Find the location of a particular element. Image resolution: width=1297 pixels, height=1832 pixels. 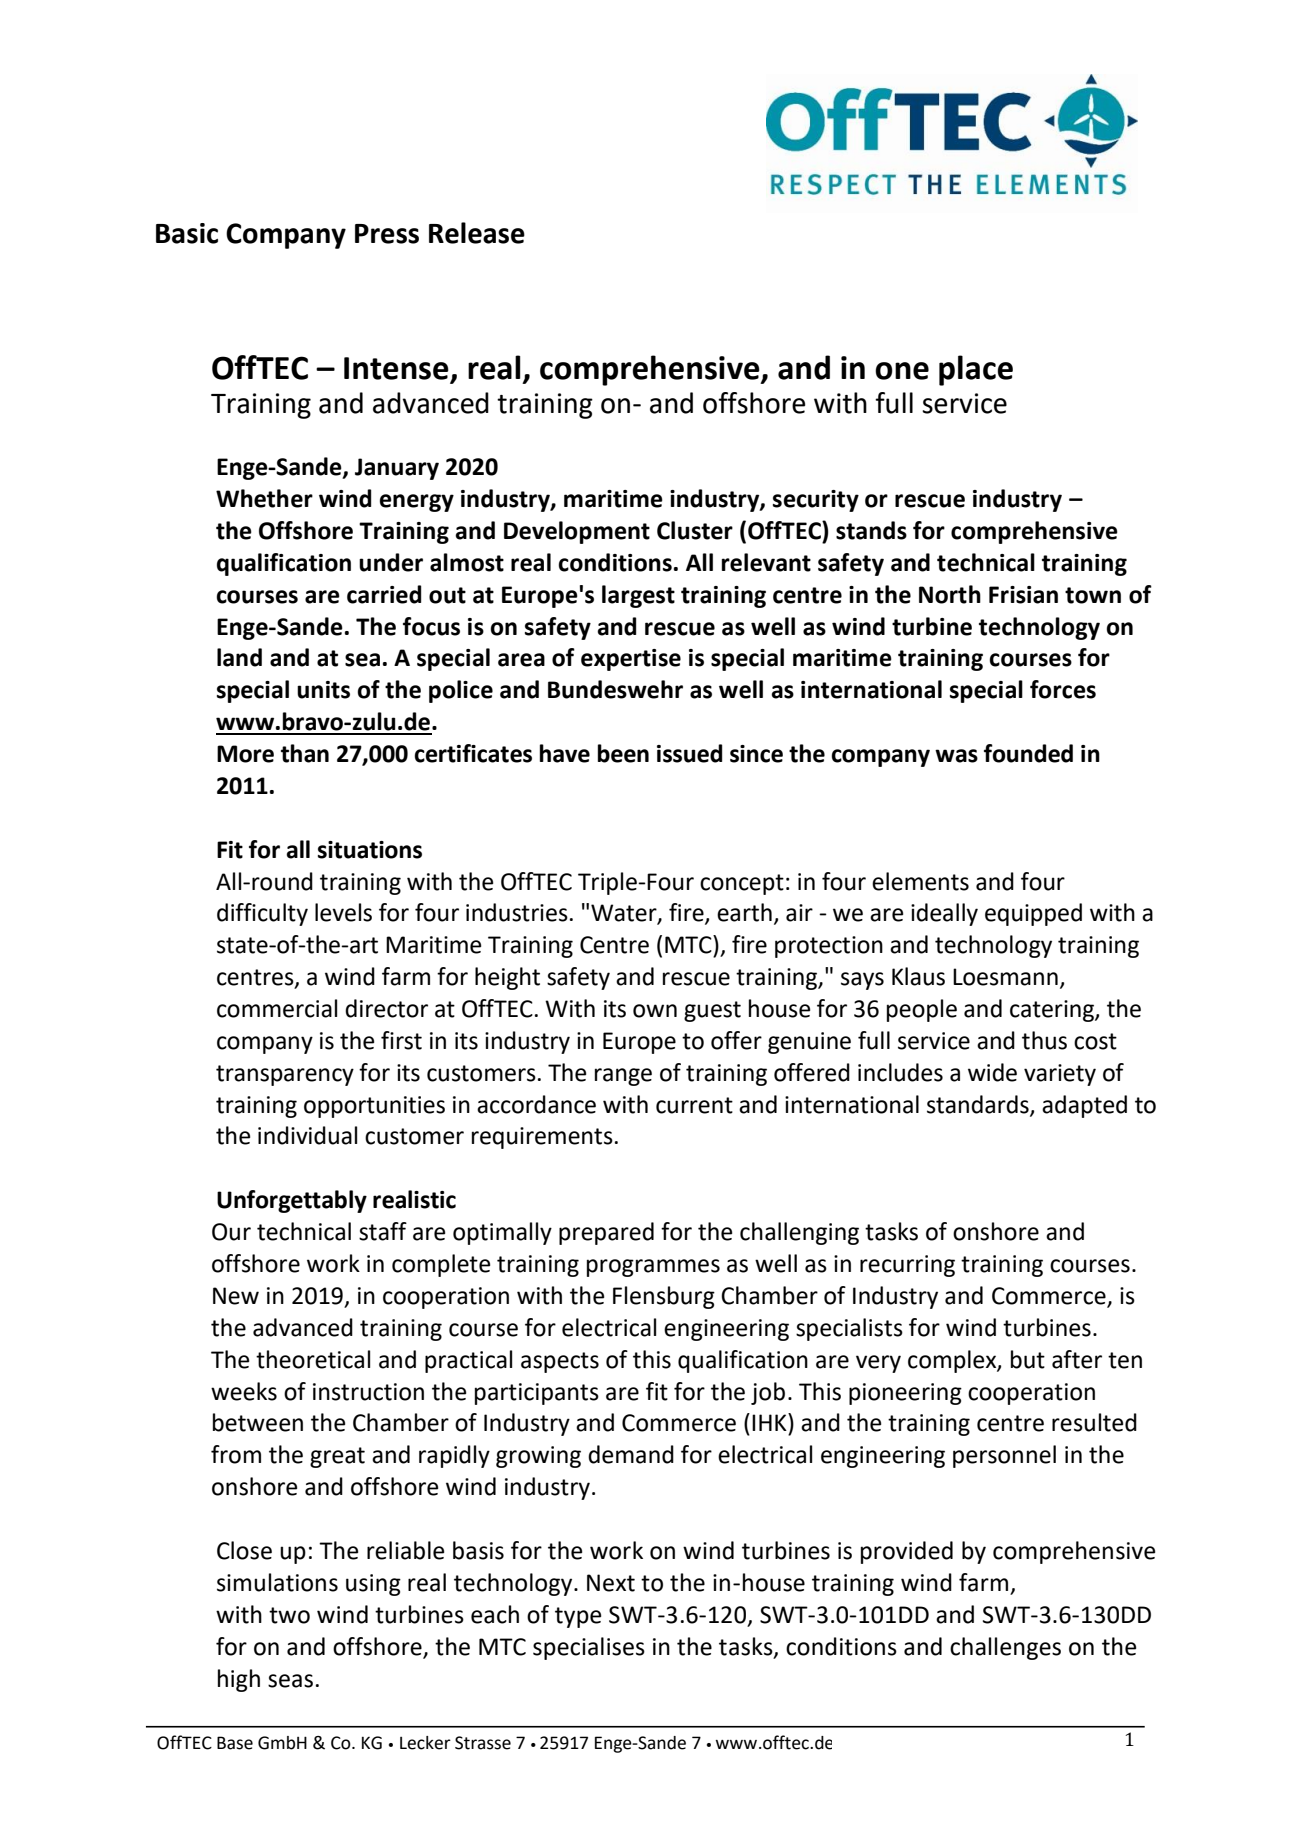

provided is located at coordinates (907, 1552).
